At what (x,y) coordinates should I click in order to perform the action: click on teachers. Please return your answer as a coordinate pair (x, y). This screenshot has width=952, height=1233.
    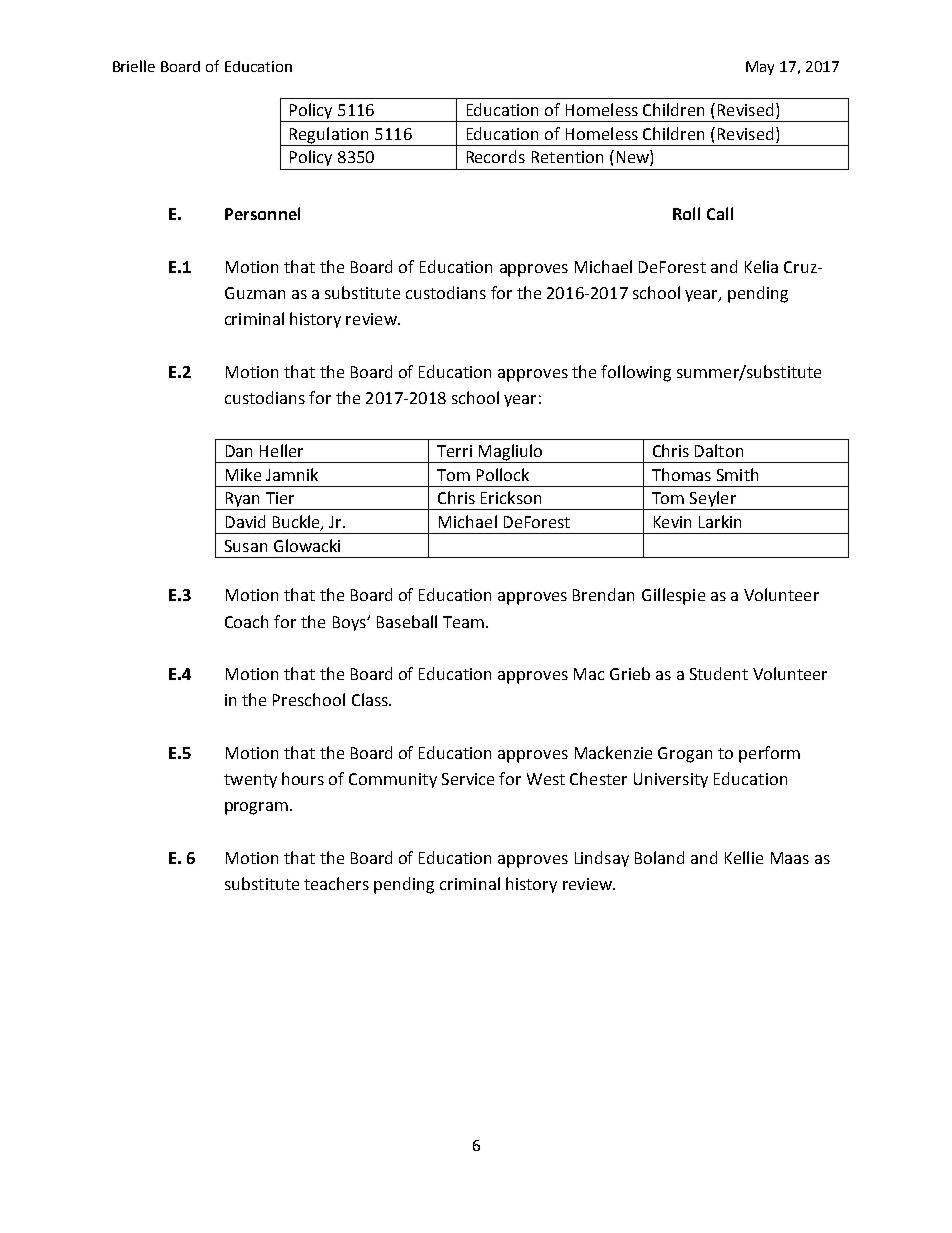
    Looking at the image, I should click on (336, 883).
